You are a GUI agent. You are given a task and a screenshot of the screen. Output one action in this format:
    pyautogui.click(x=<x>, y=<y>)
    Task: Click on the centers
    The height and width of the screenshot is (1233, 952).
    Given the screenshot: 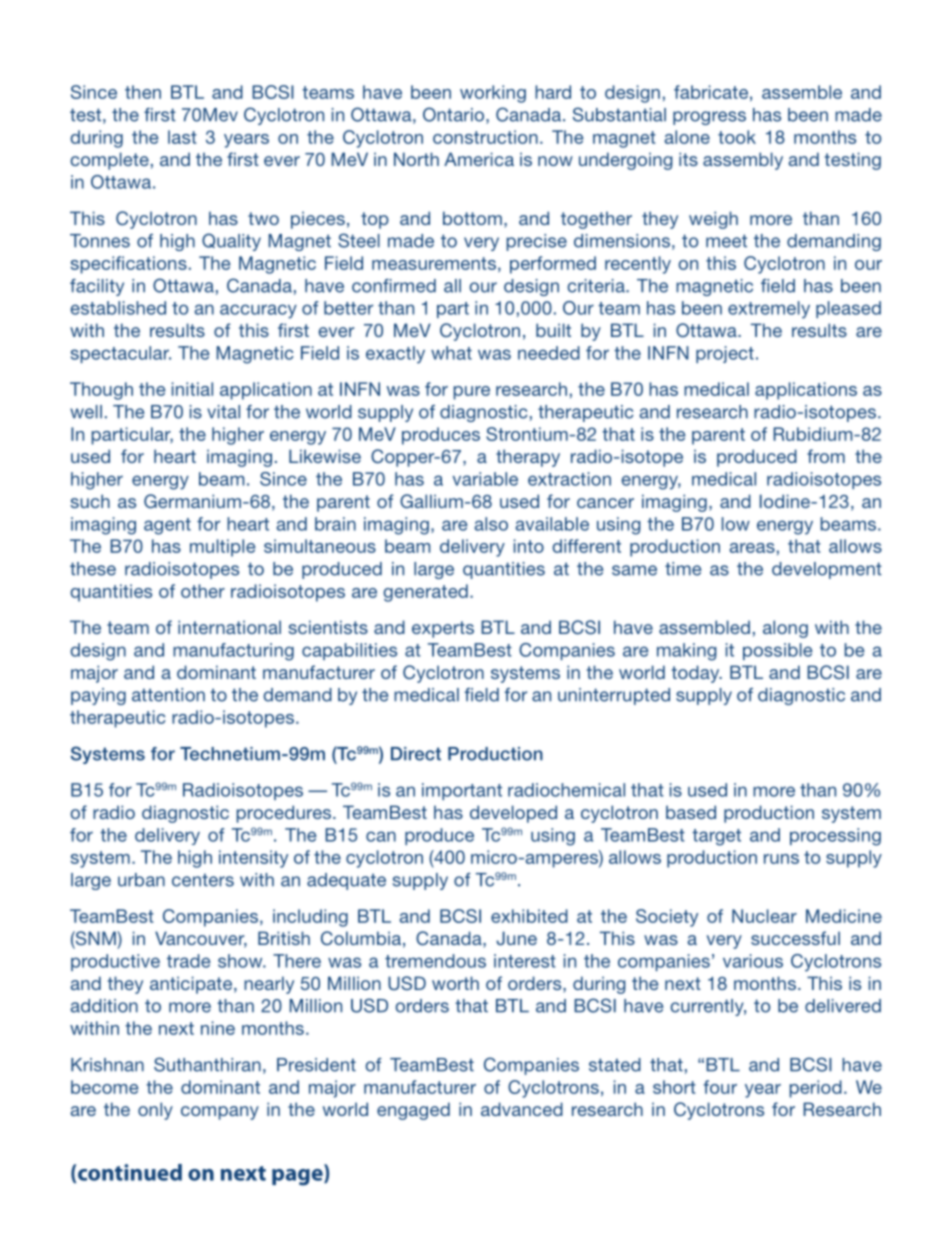 What is the action you would take?
    pyautogui.click(x=203, y=880)
